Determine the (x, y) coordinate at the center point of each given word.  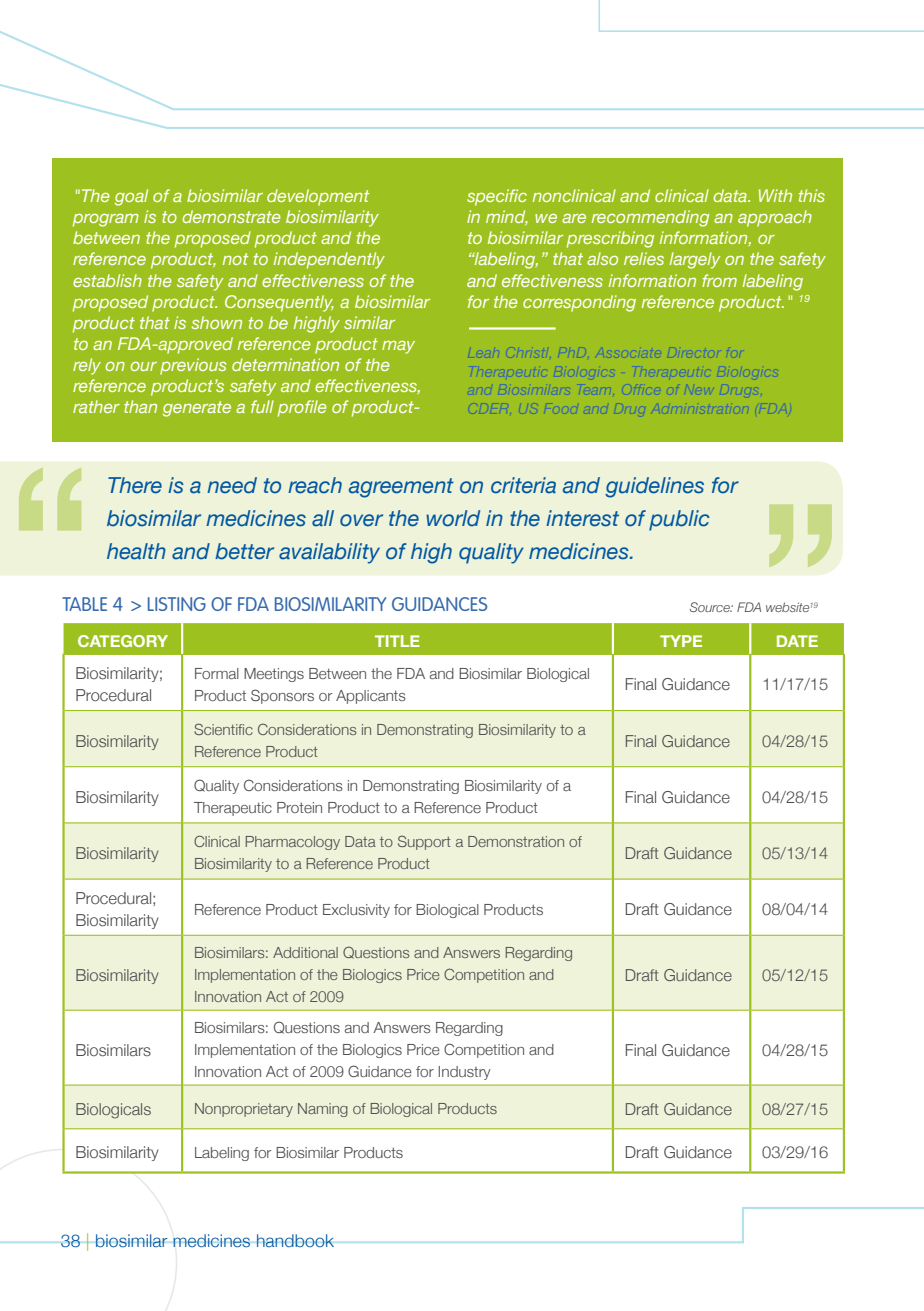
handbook (295, 1240)
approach (775, 218)
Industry (465, 1073)
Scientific (223, 729)
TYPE (681, 641)
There (135, 485)
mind (507, 217)
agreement (401, 488)
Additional (305, 952)
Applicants (371, 697)
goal (131, 197)
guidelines (654, 487)
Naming (323, 1110)
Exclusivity (356, 911)
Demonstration (516, 841)
